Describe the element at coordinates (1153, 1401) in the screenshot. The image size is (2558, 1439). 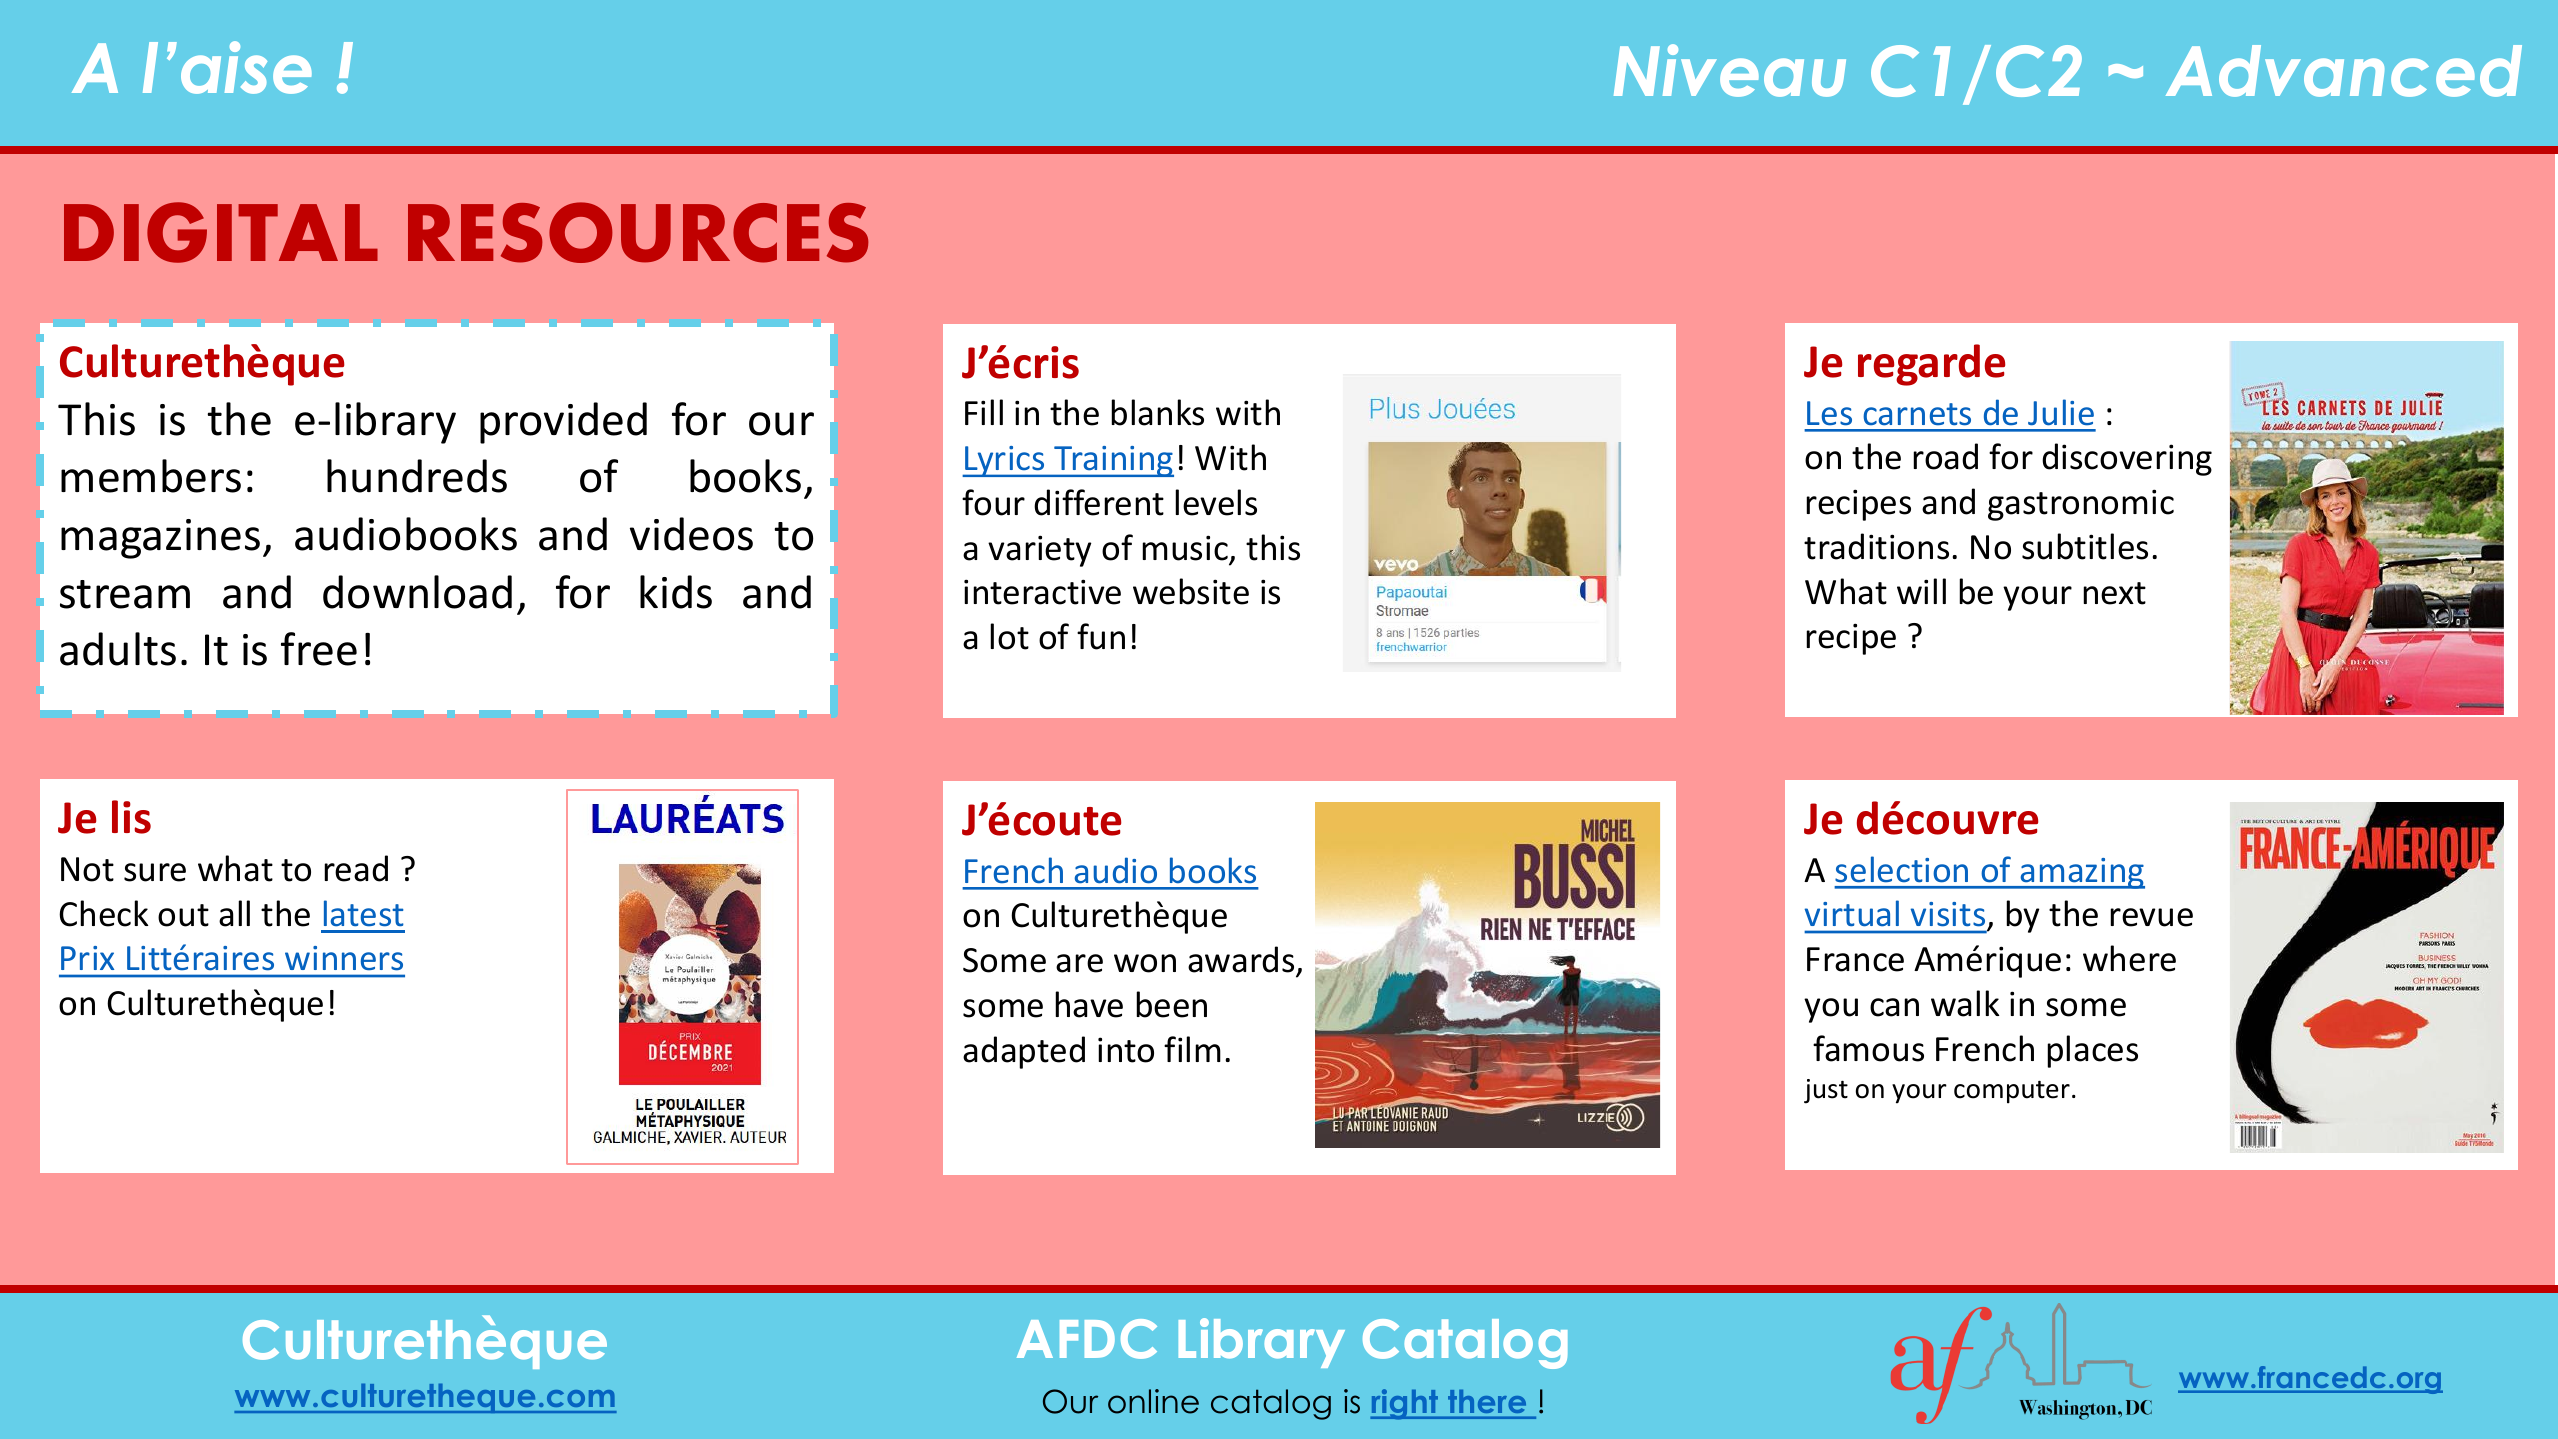
I see `online` at that location.
